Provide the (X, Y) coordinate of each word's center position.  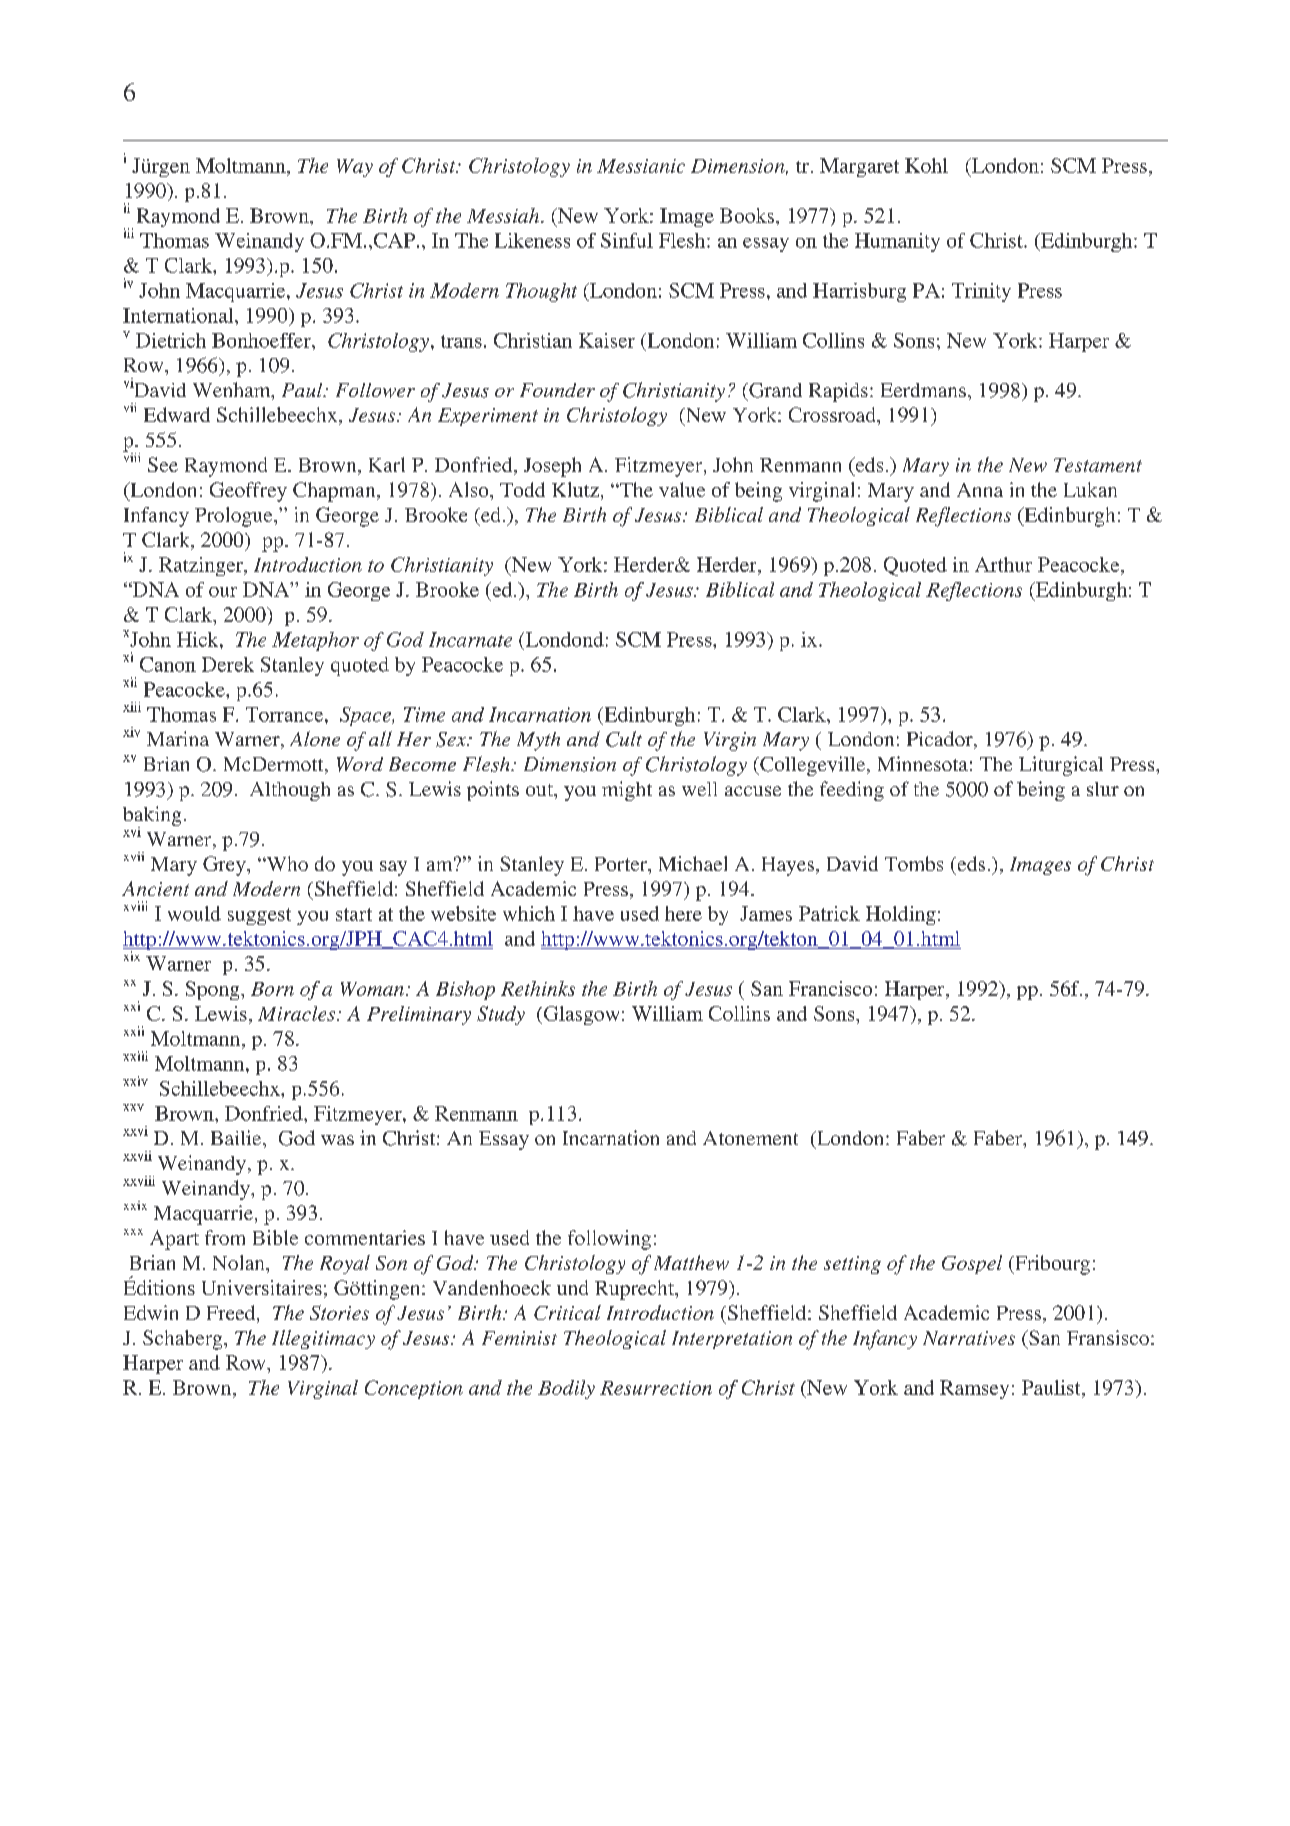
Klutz (575, 489)
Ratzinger (202, 566)
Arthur (1003, 564)
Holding (901, 915)
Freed (232, 1314)
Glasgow (580, 1015)
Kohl (926, 165)
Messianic (641, 166)
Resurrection (656, 1388)
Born (272, 989)
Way (355, 168)
